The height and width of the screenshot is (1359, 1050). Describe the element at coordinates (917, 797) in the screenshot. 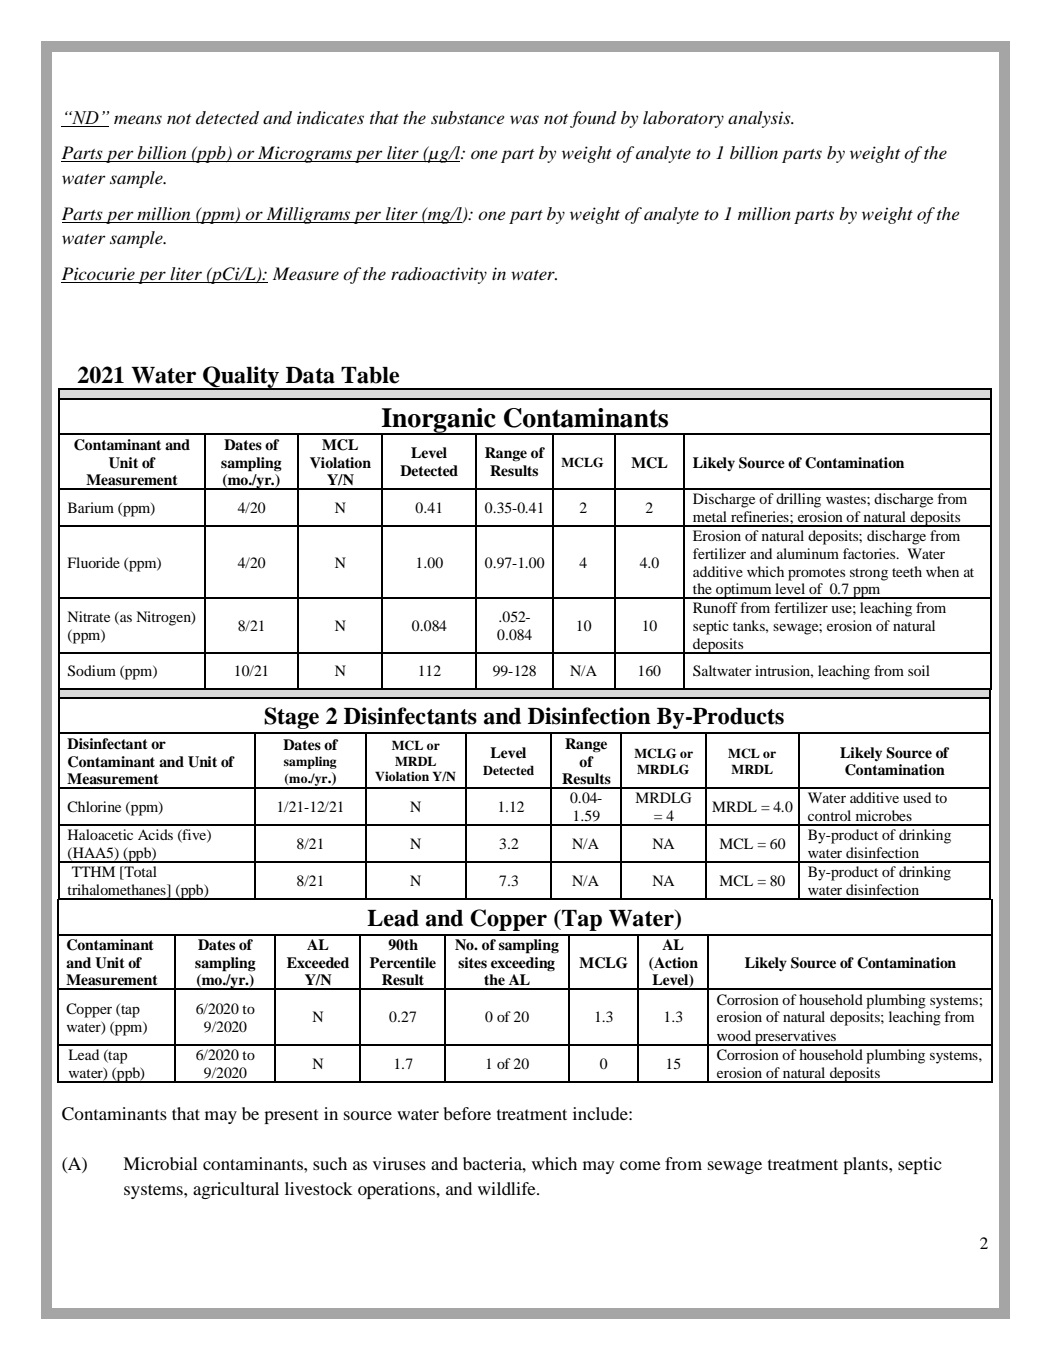

I see `used` at that location.
